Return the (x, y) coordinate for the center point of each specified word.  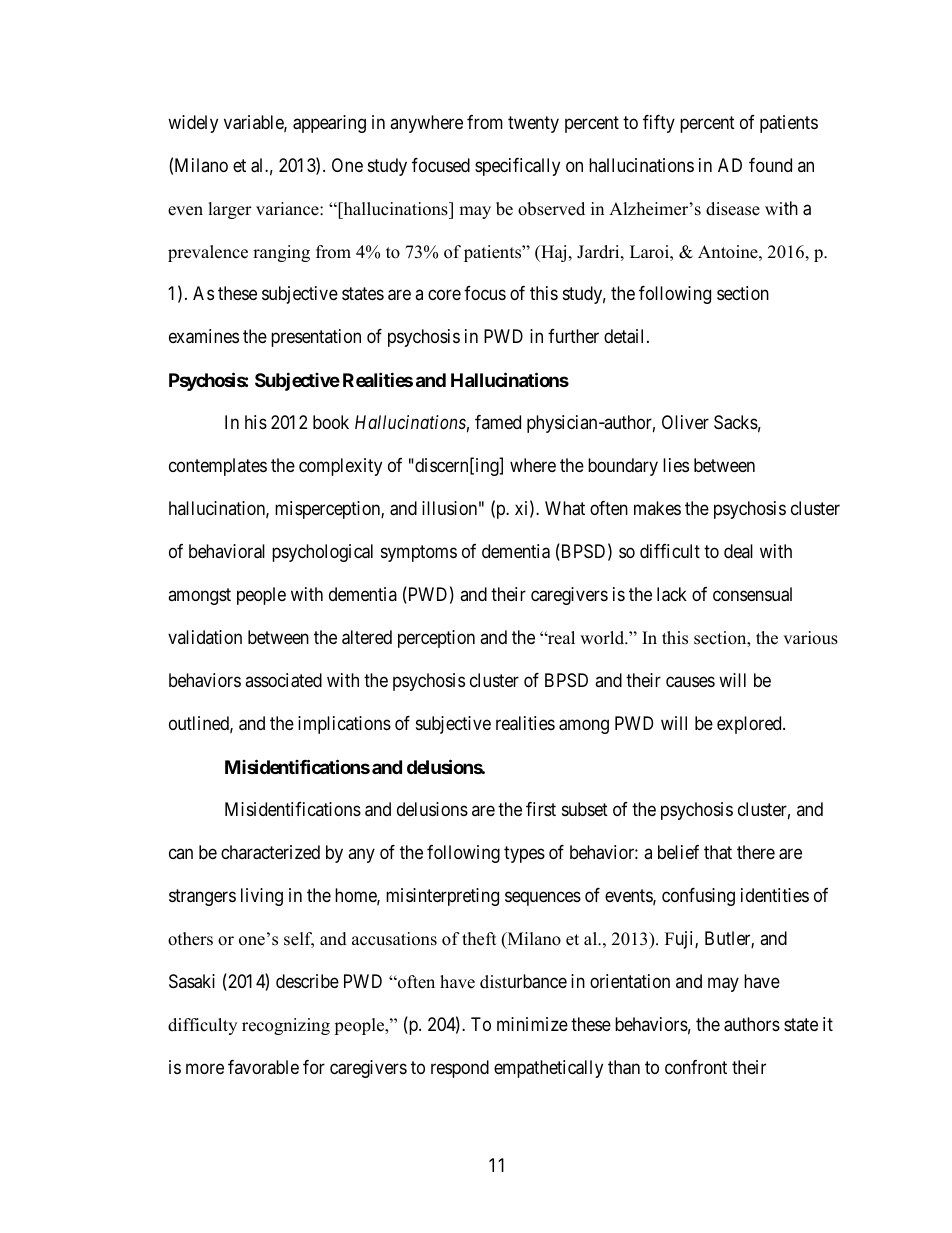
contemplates (218, 467)
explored (750, 725)
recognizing (286, 1026)
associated (283, 680)
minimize (532, 1024)
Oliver (685, 422)
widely (193, 124)
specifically (517, 167)
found (770, 165)
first (541, 809)
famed (498, 422)
